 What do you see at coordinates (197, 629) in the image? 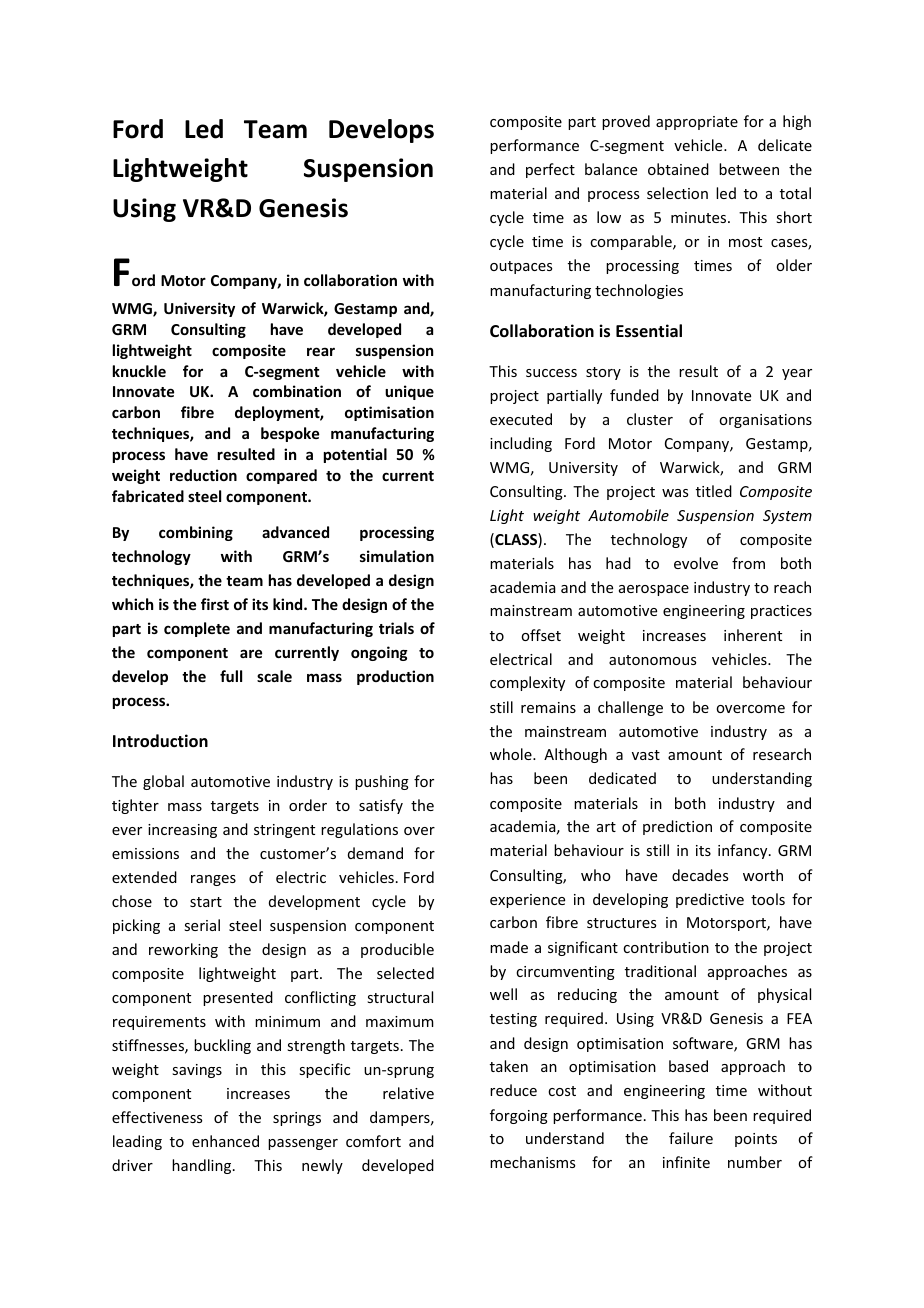
I see `complete` at bounding box center [197, 629].
